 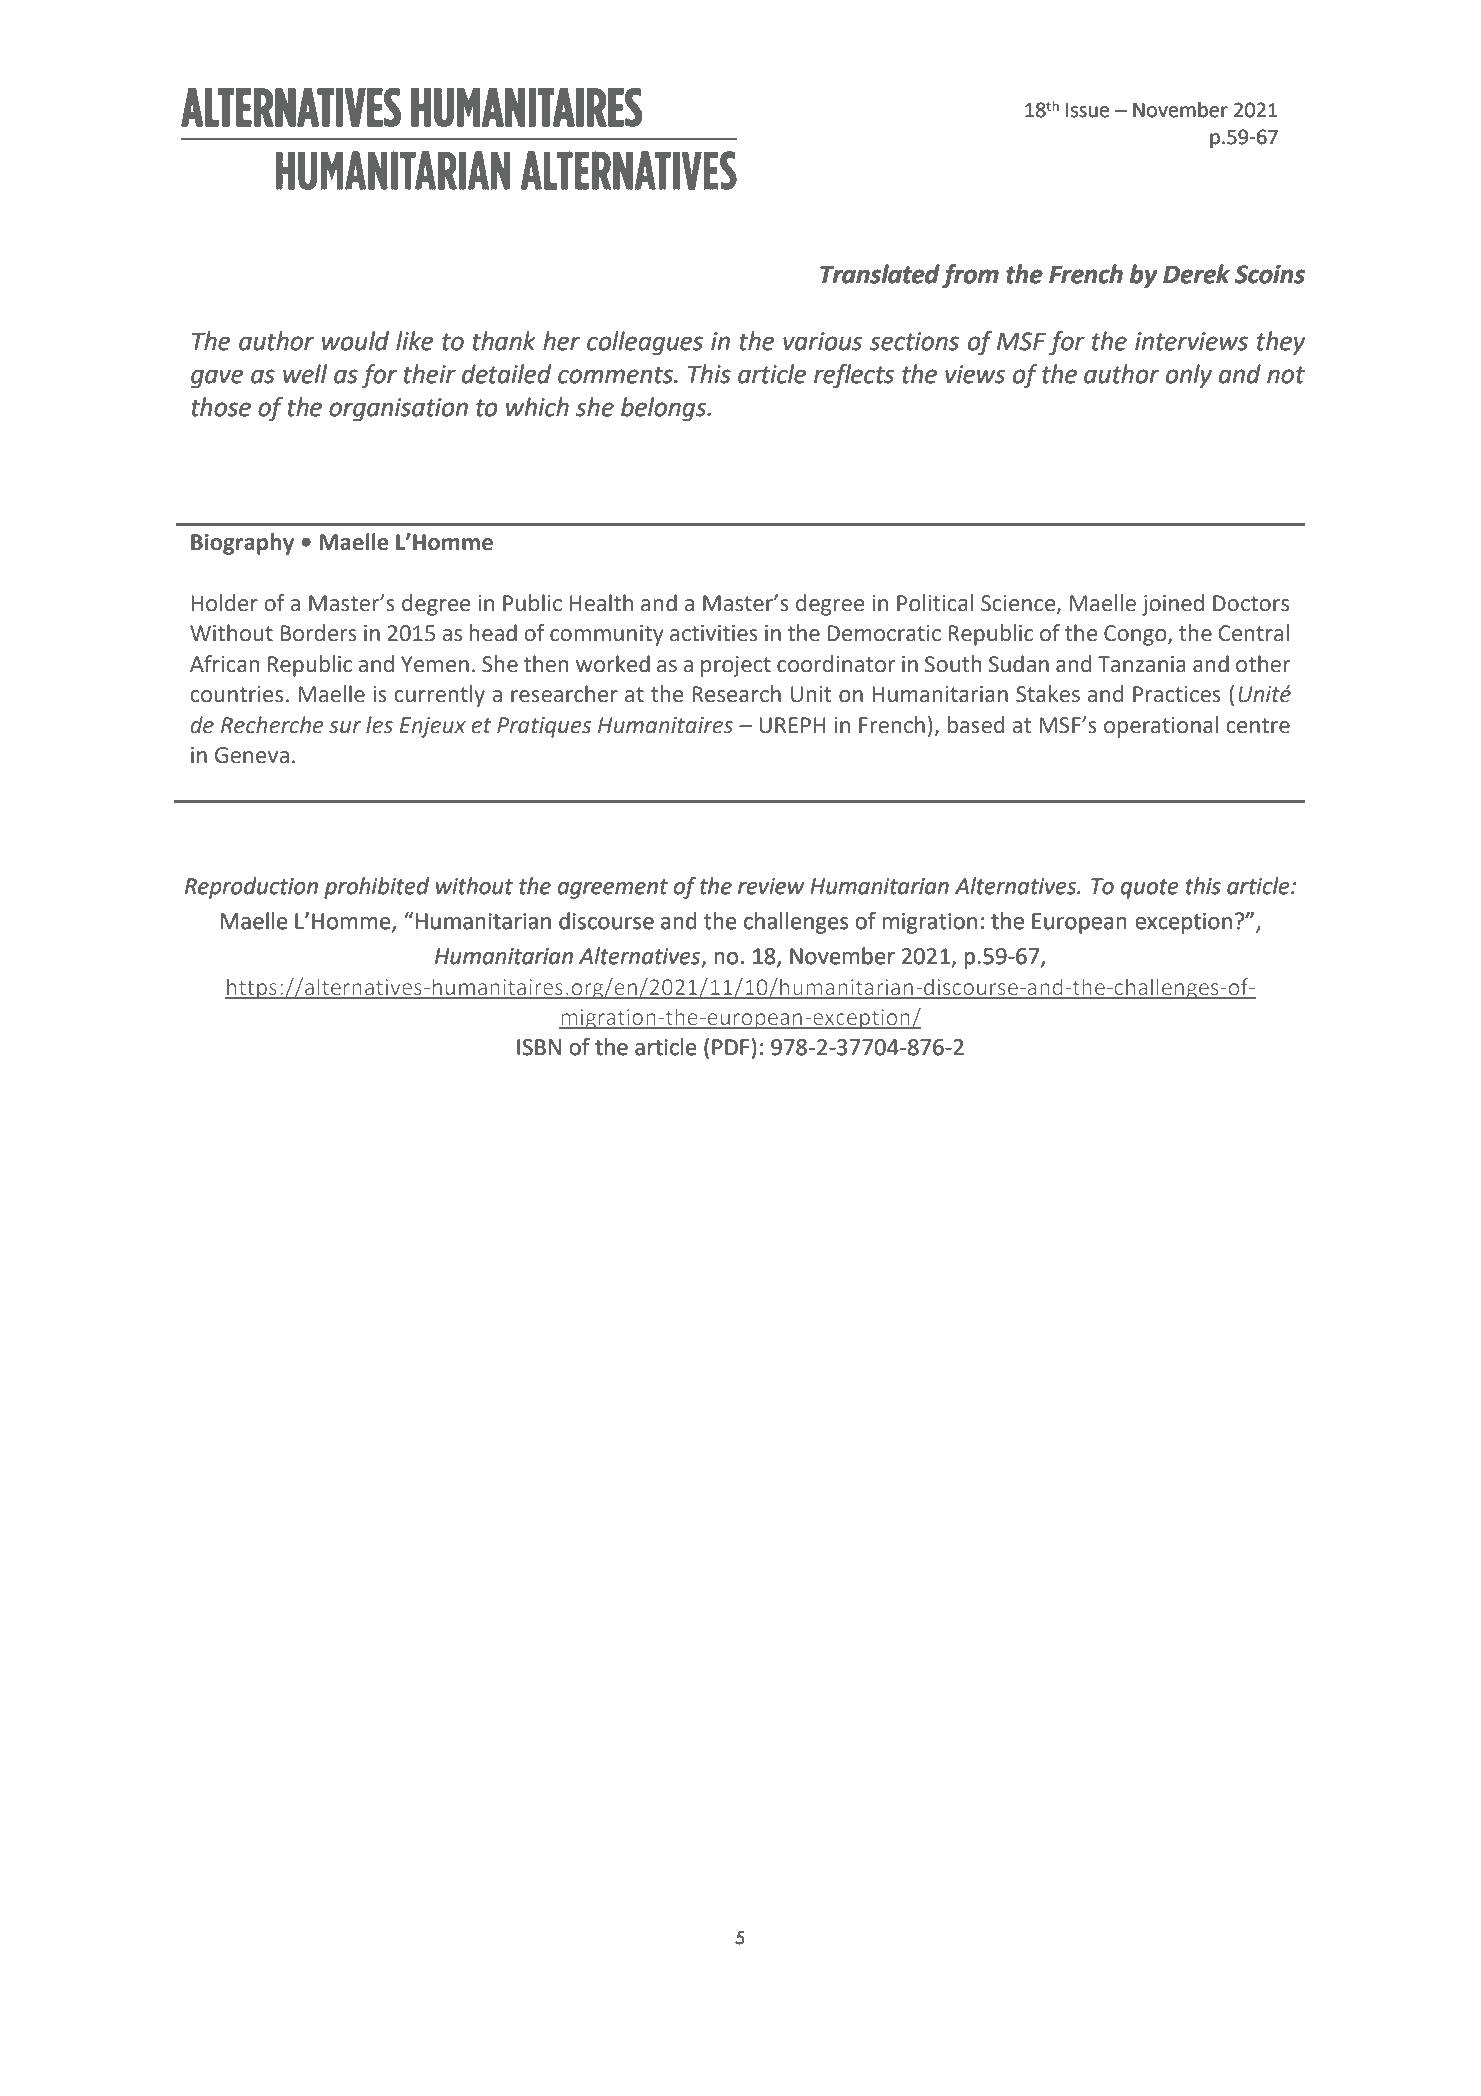 I want to click on quote, so click(x=1150, y=889).
